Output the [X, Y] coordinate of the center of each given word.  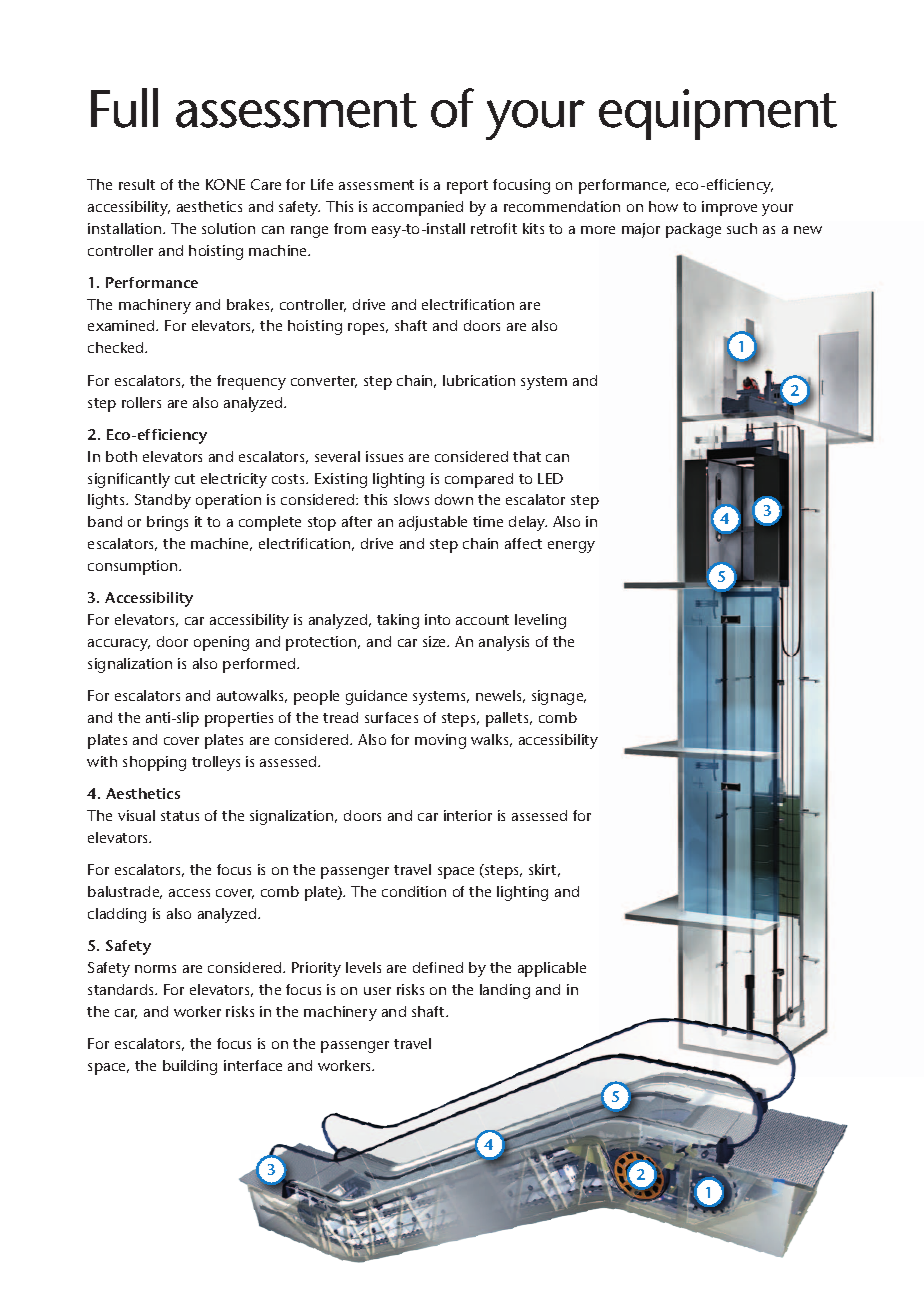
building [190, 1067]
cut [185, 479]
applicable [552, 969]
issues [384, 456]
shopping [154, 763]
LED [550, 478]
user [377, 991]
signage [559, 697]
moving [440, 741]
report [467, 187]
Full [124, 108]
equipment [718, 114]
